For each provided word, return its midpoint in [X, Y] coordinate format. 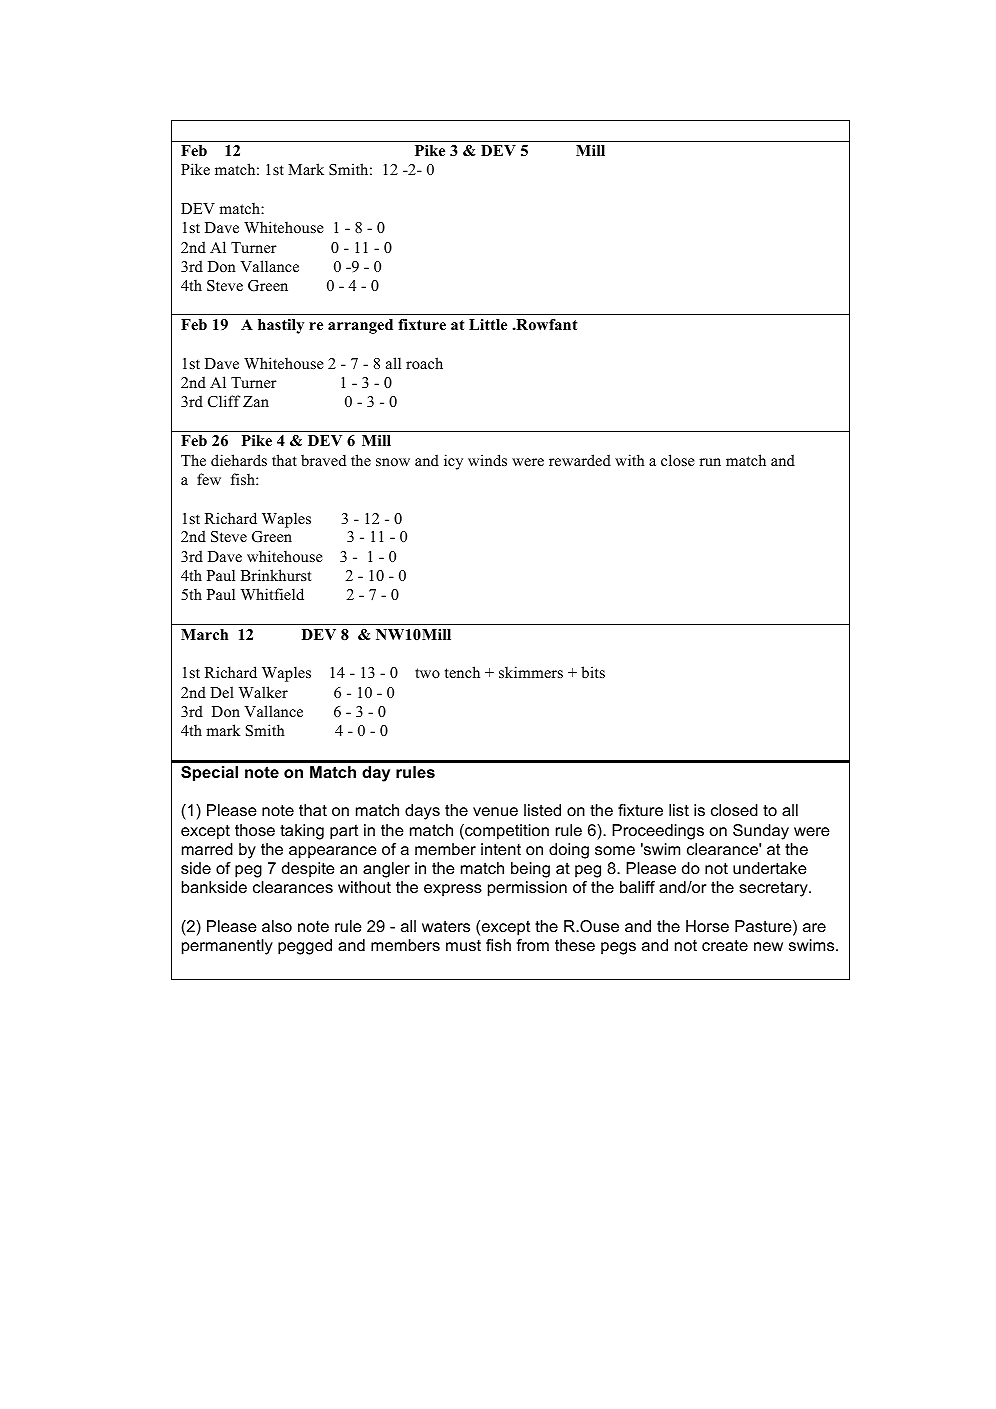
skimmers [531, 672]
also [277, 926]
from [532, 945]
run [710, 462]
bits [593, 672]
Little [488, 324]
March [204, 634]
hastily [281, 326]
